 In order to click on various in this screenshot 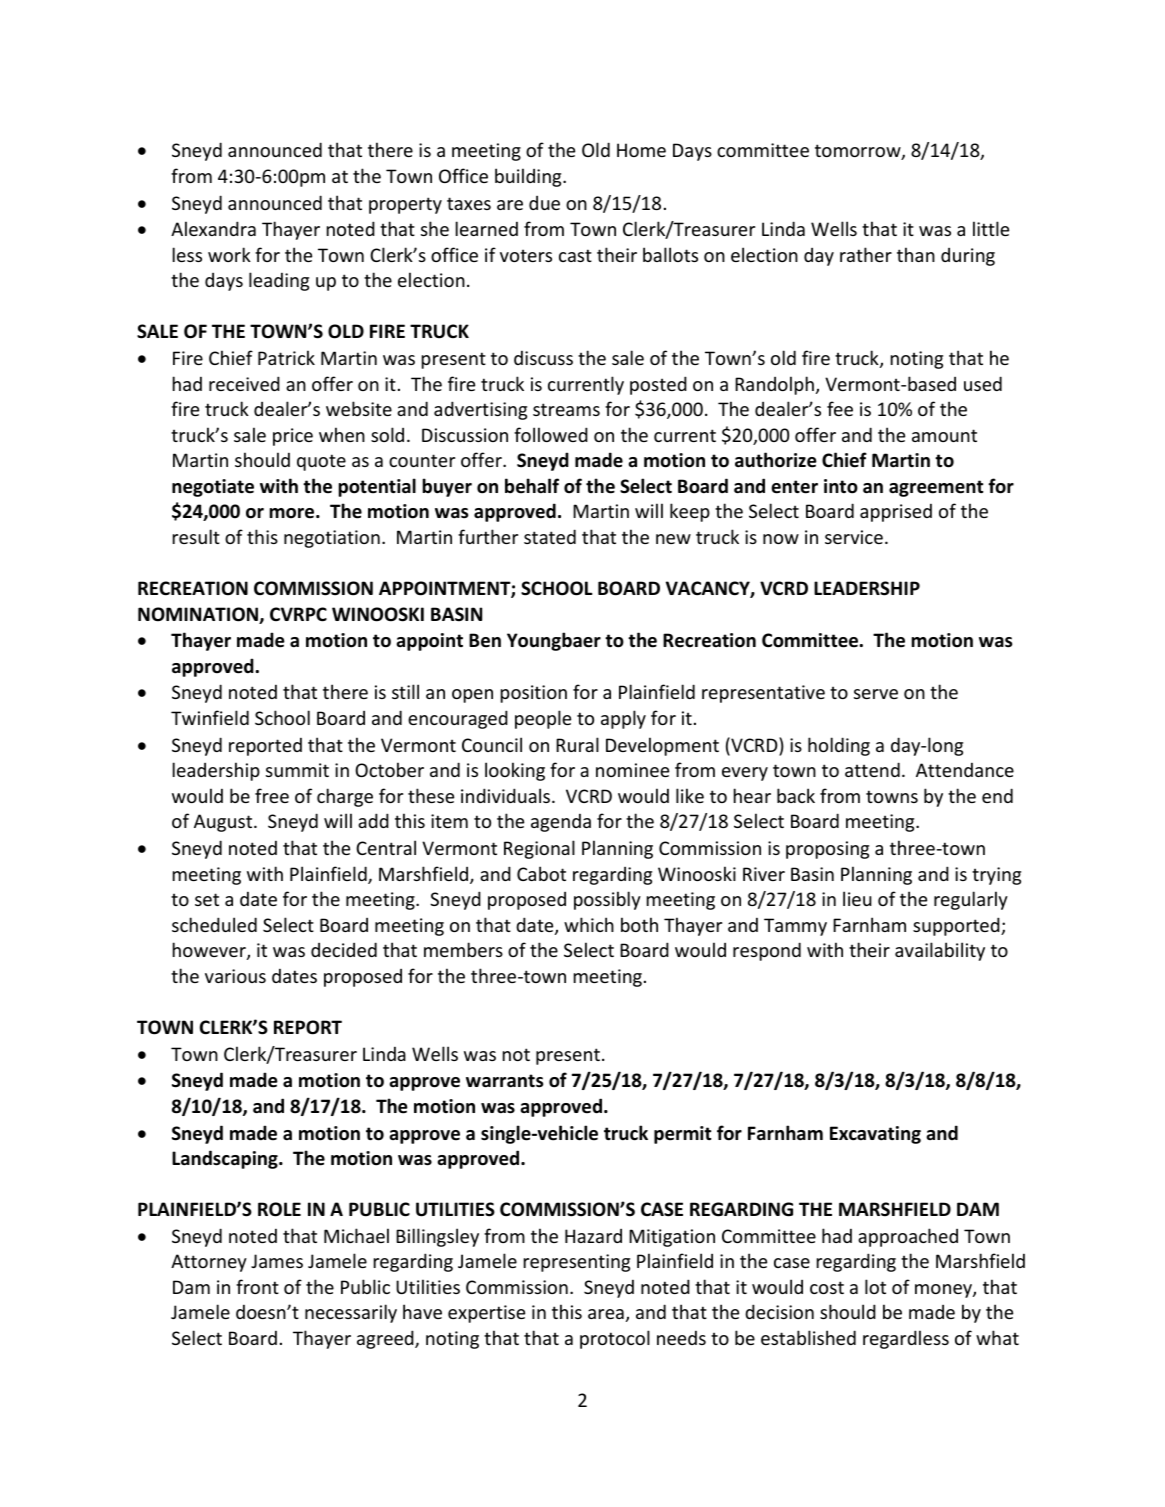, I will do `click(235, 976)`.
